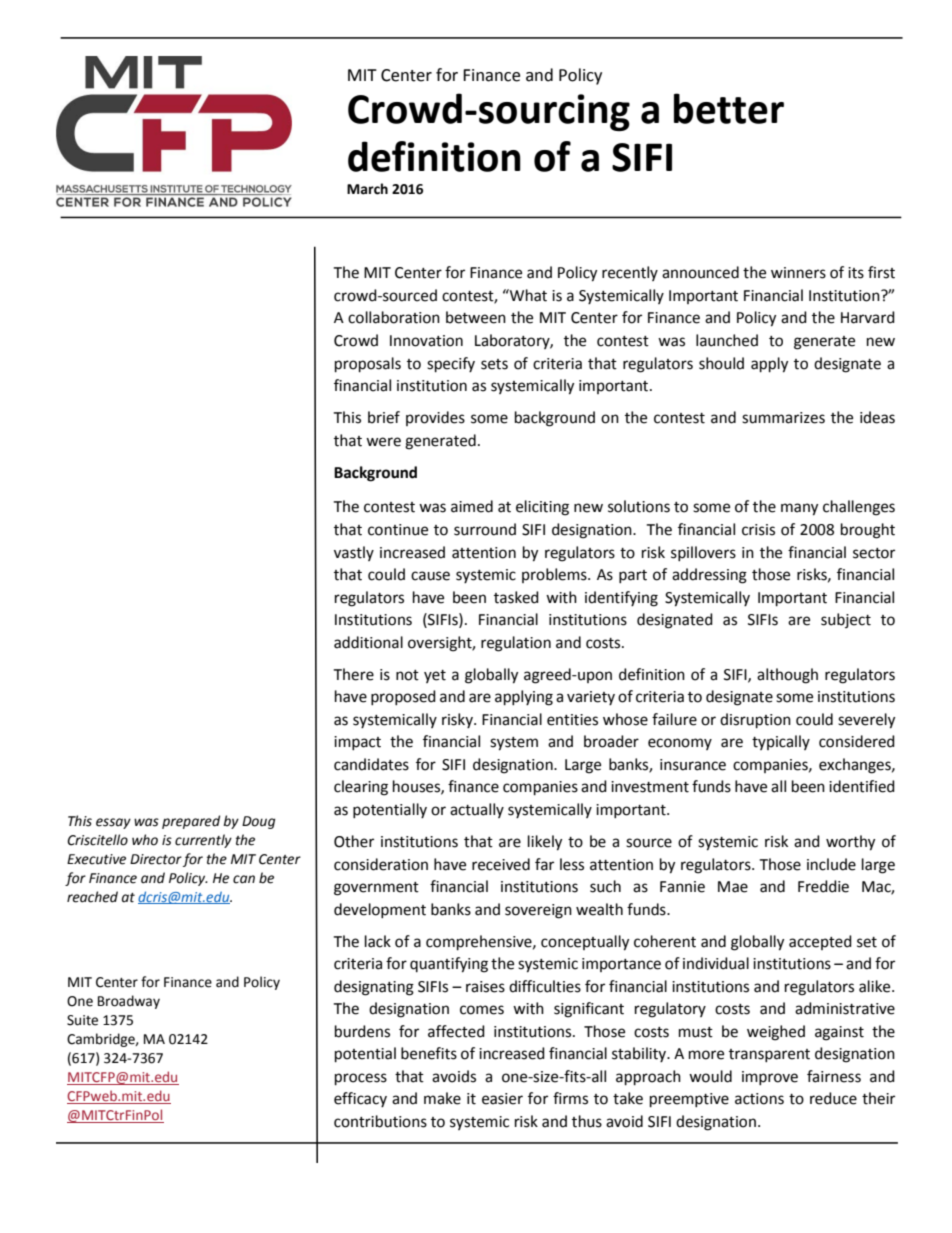 The height and width of the screenshot is (1233, 952). Describe the element at coordinates (367, 189) in the screenshot. I see `March` at that location.
